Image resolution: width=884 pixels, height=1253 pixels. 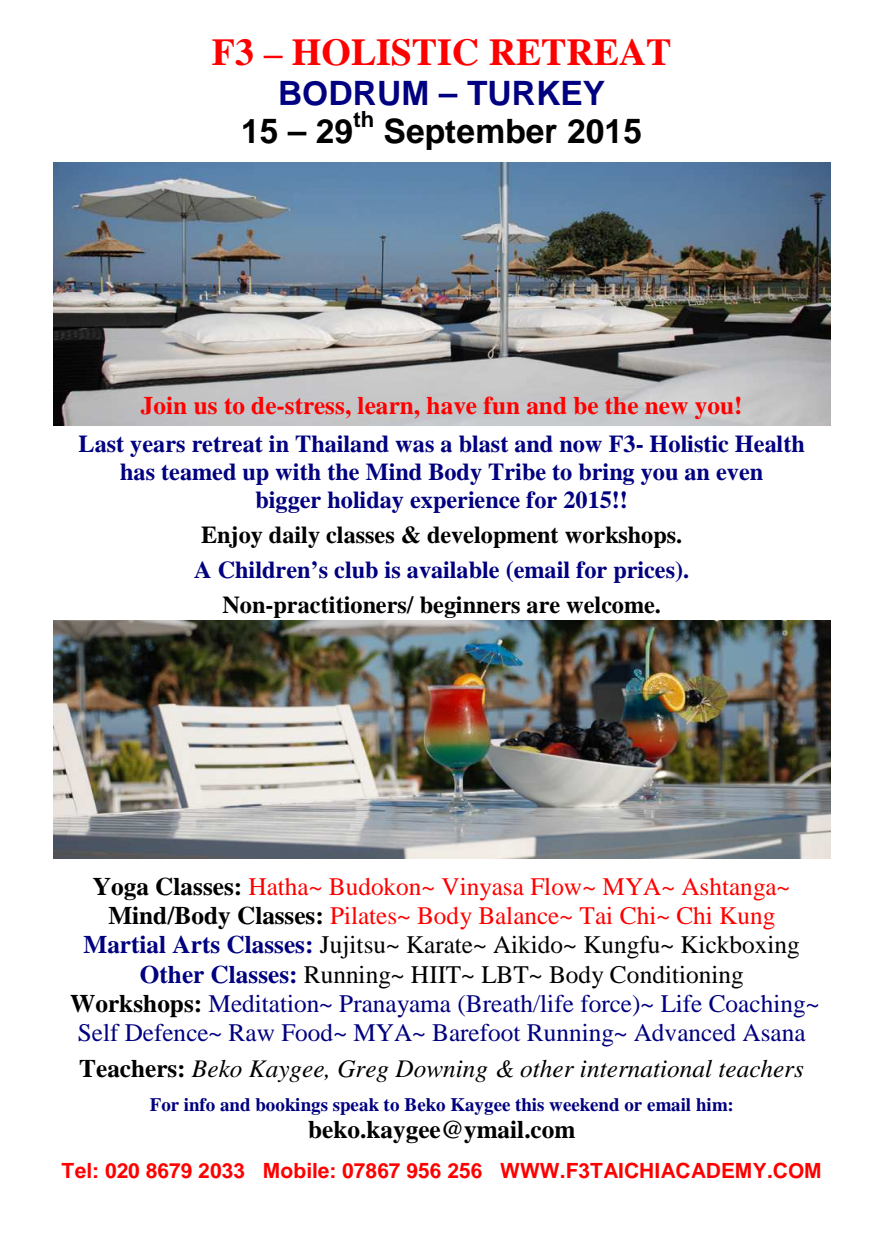 I want to click on even, so click(x=739, y=474).
